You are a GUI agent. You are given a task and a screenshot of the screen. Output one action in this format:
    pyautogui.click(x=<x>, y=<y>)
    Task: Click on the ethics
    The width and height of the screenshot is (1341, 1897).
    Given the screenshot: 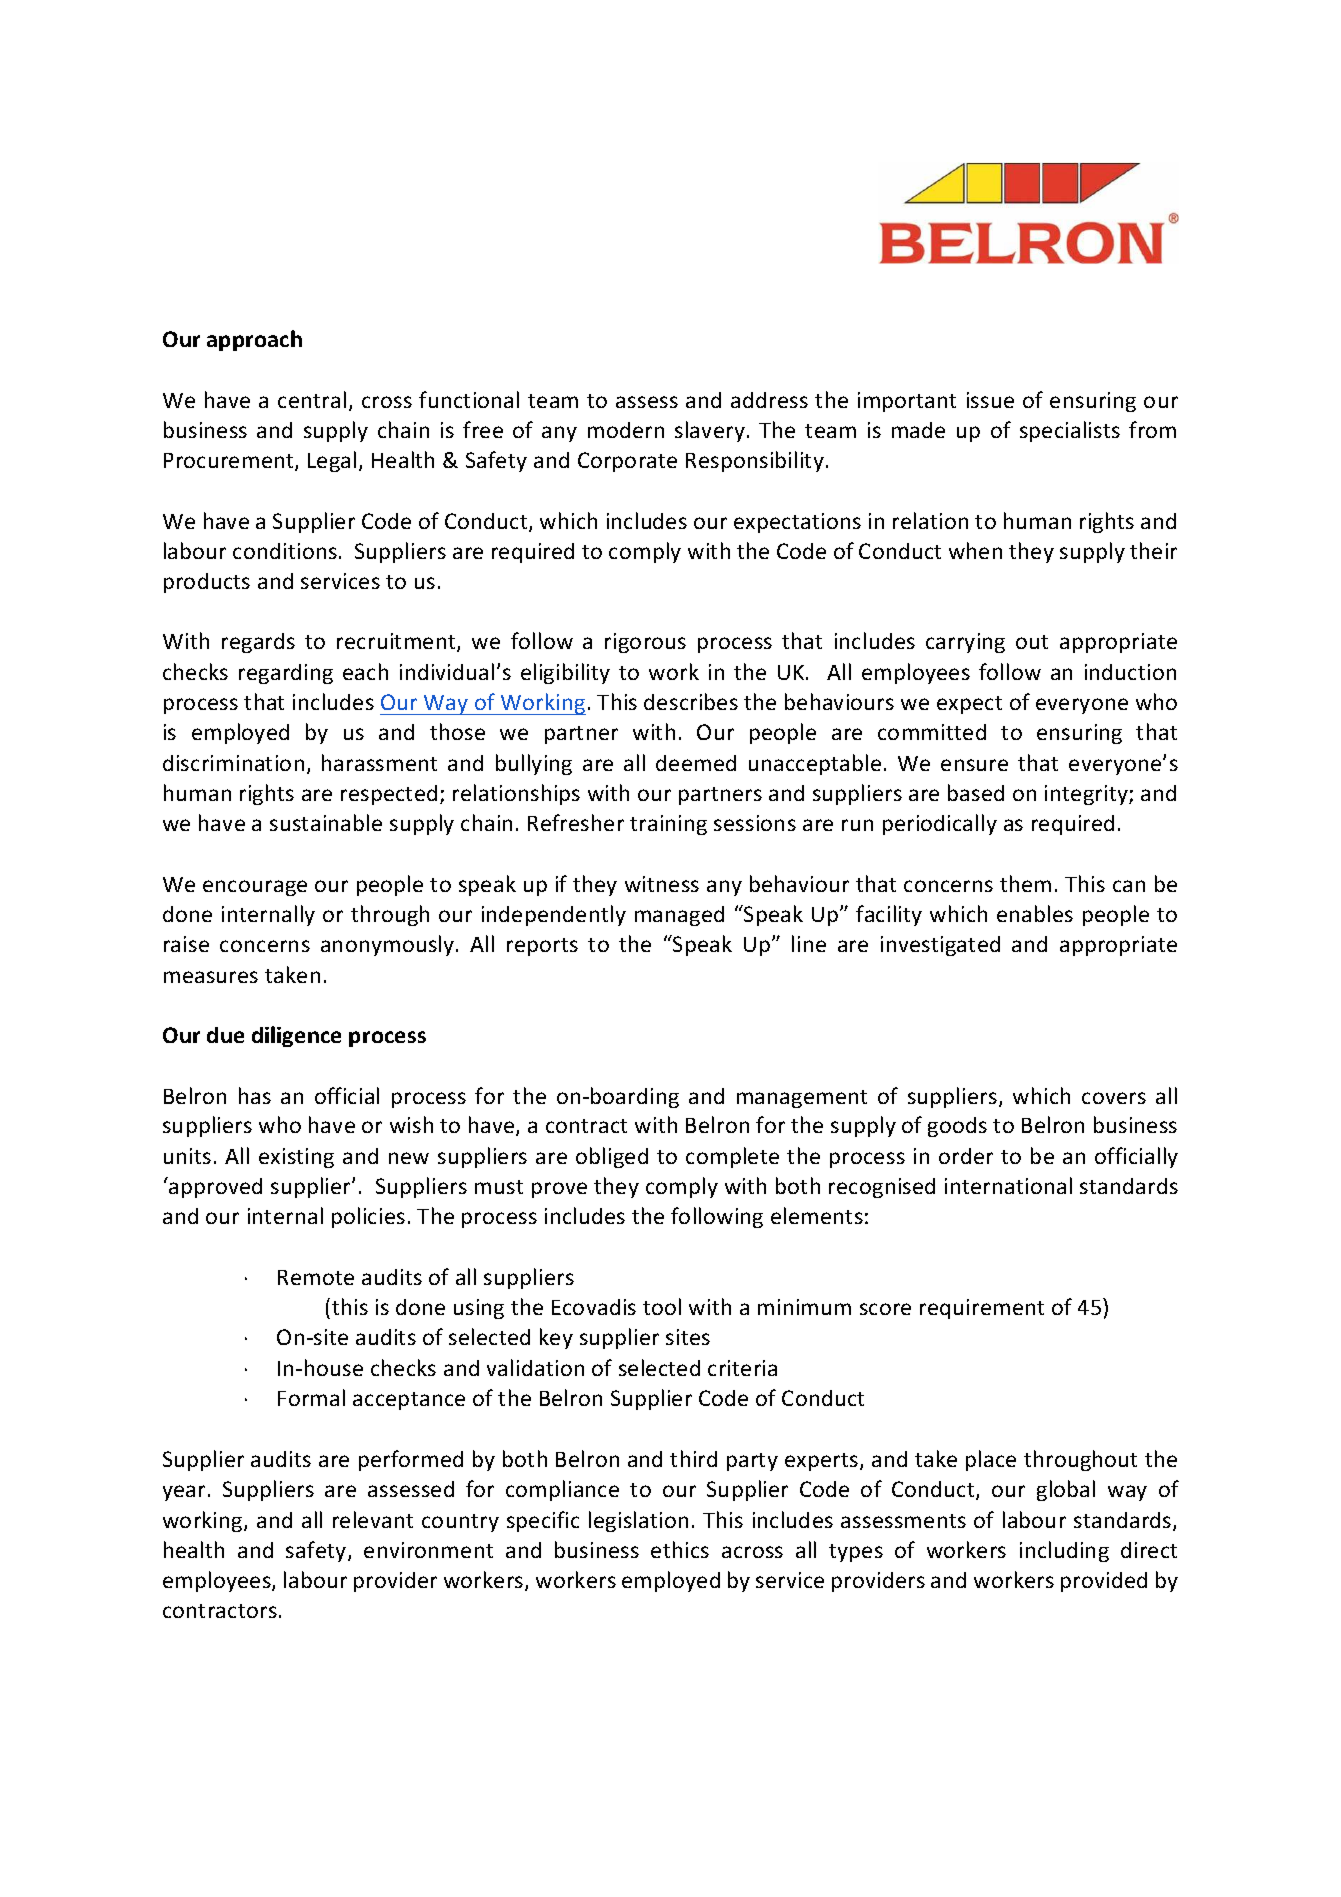 What is the action you would take?
    pyautogui.click(x=680, y=1549)
